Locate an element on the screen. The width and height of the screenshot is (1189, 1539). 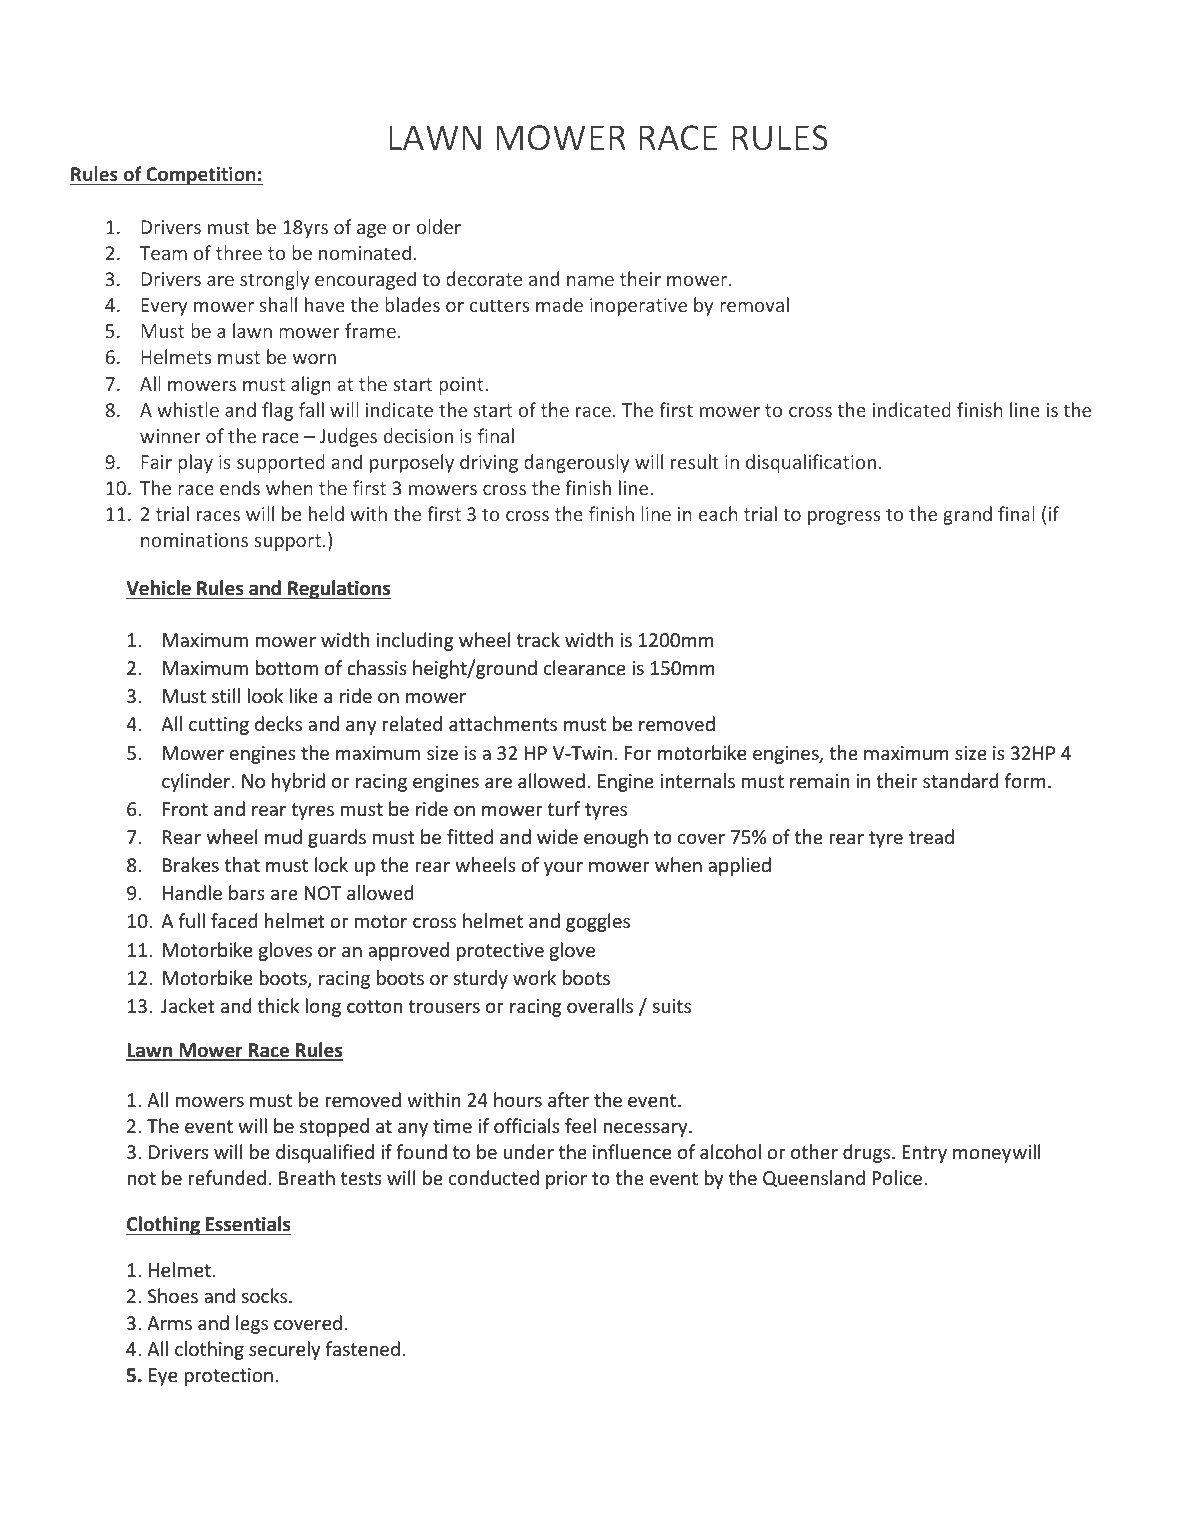
Entry is located at coordinates (924, 1154).
